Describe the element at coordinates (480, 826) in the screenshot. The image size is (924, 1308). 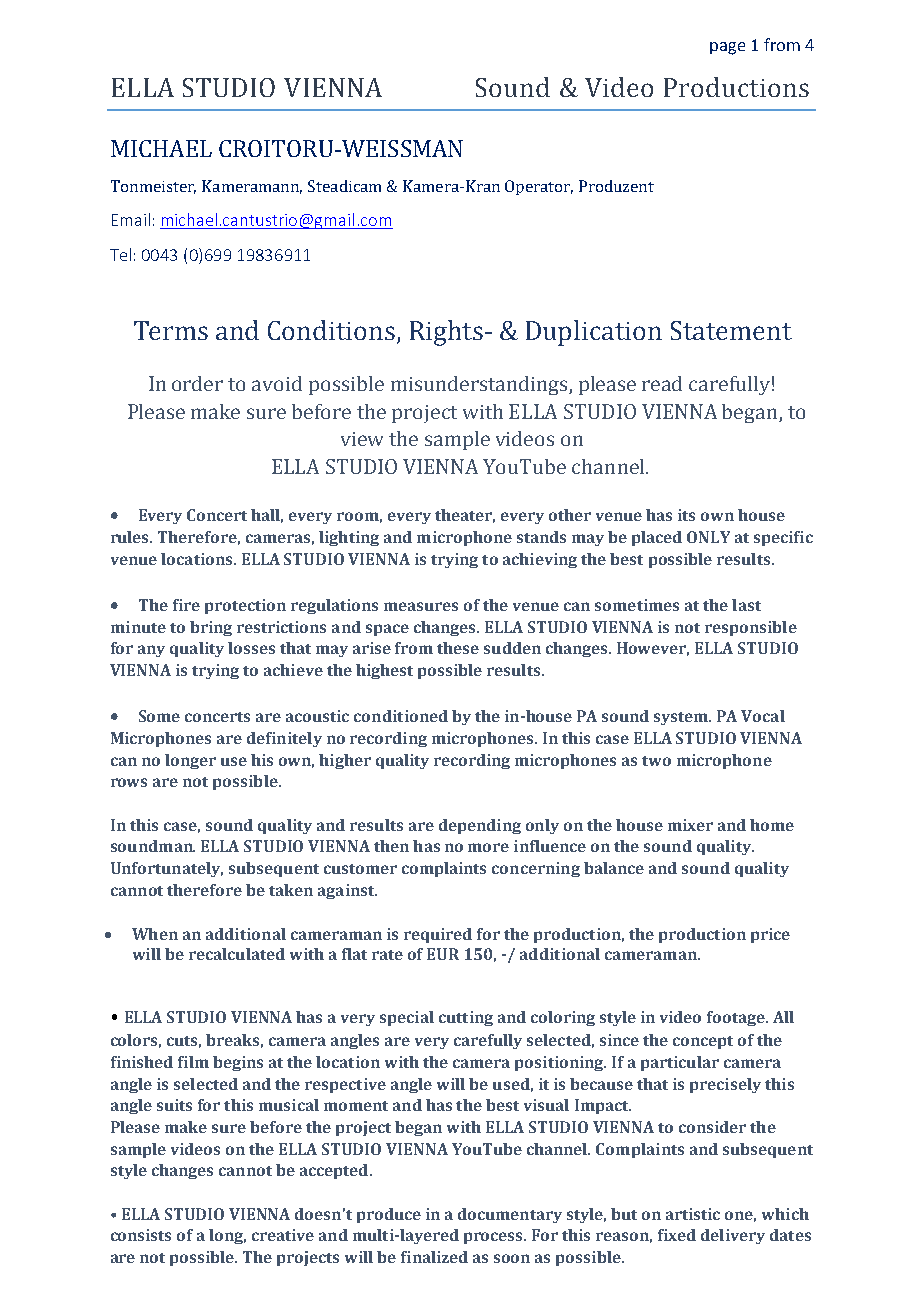
I see `depending` at that location.
